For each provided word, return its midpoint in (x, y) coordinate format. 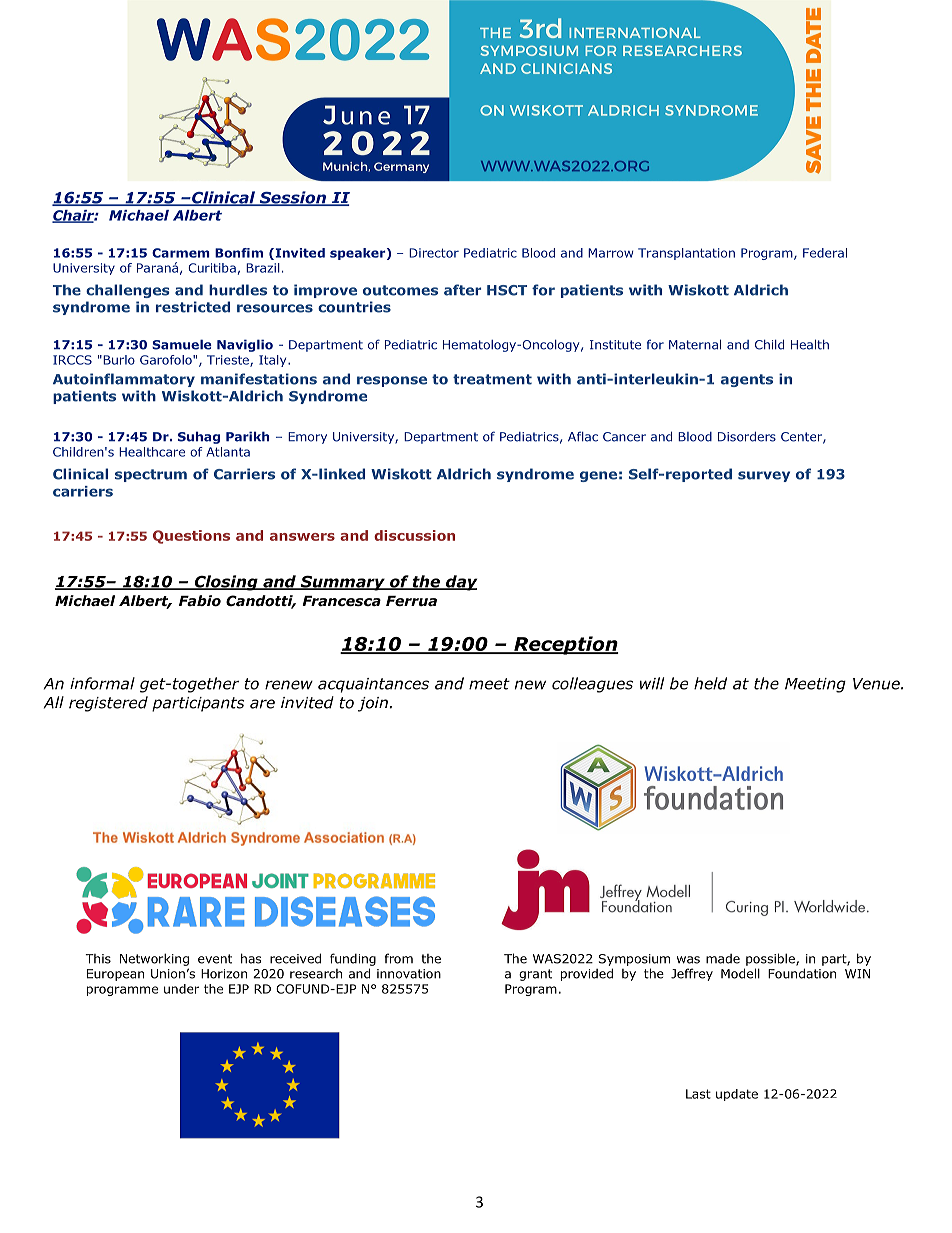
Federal (825, 253)
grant (535, 975)
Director (434, 253)
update (737, 1095)
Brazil (263, 268)
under (181, 989)
